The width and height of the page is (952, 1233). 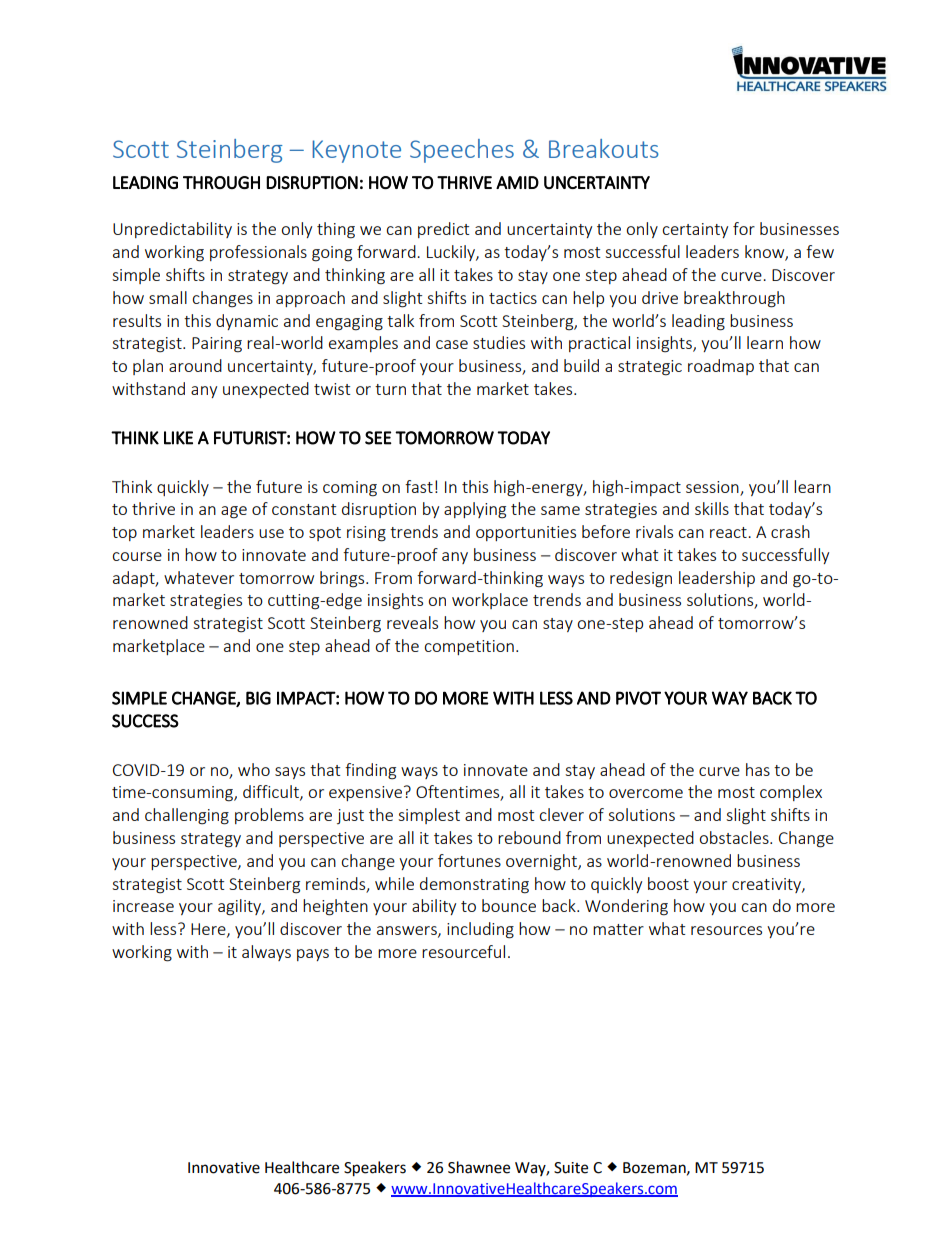 I want to click on BIG, so click(x=258, y=698).
